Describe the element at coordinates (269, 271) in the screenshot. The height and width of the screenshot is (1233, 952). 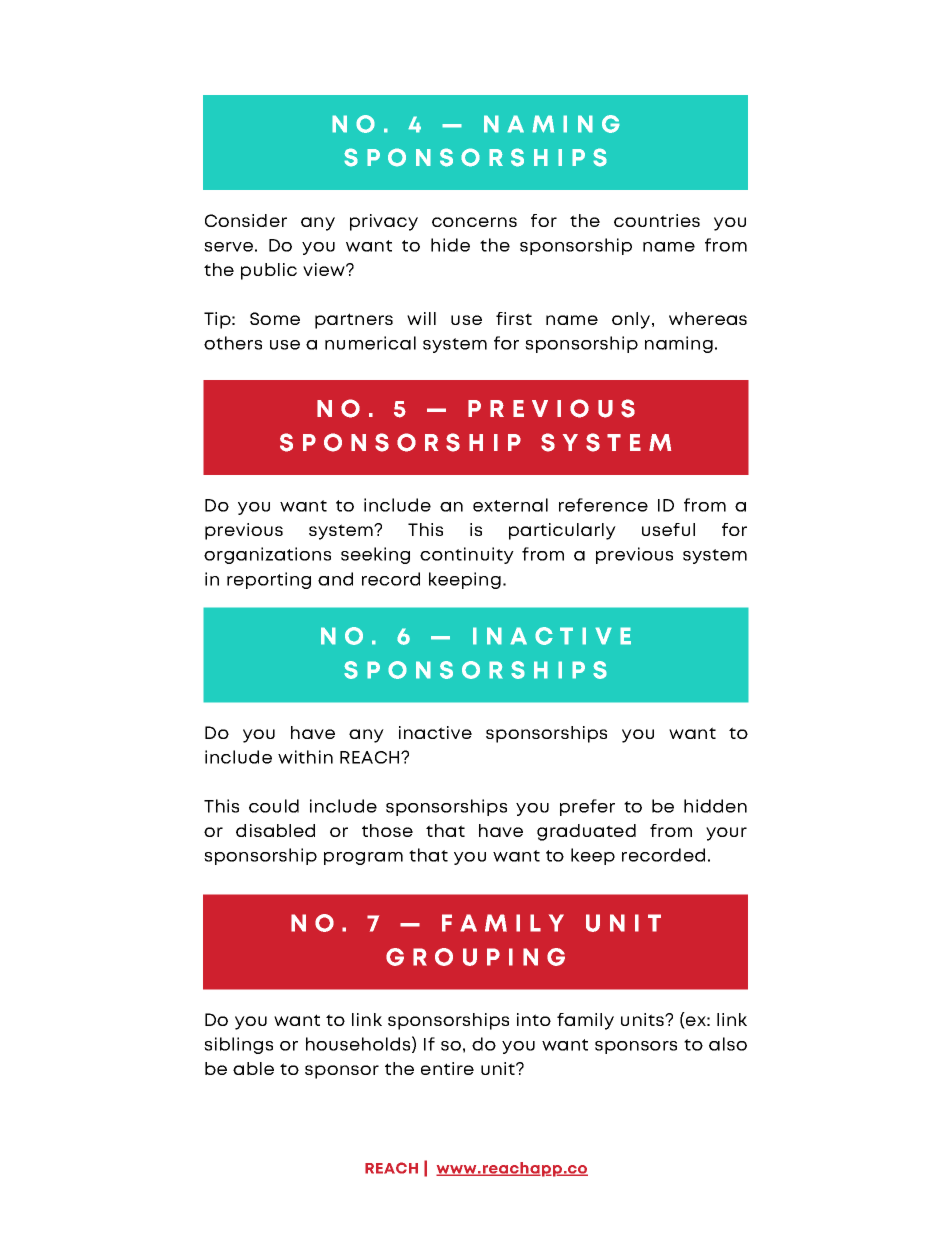
I see `public` at that location.
